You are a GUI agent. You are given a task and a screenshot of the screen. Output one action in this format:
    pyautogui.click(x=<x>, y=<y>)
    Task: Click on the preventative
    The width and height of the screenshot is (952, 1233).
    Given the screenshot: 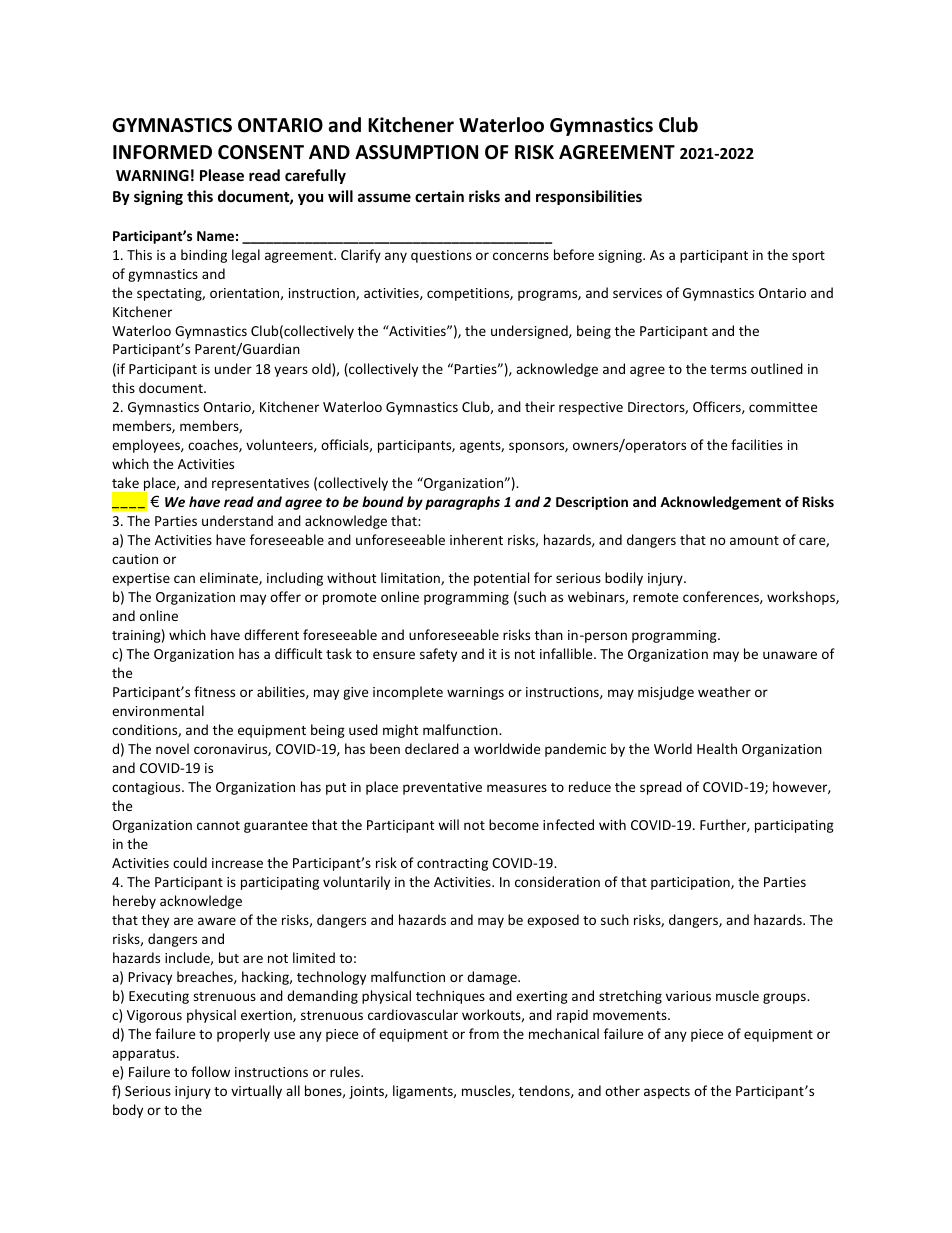 What is the action you would take?
    pyautogui.click(x=442, y=788)
